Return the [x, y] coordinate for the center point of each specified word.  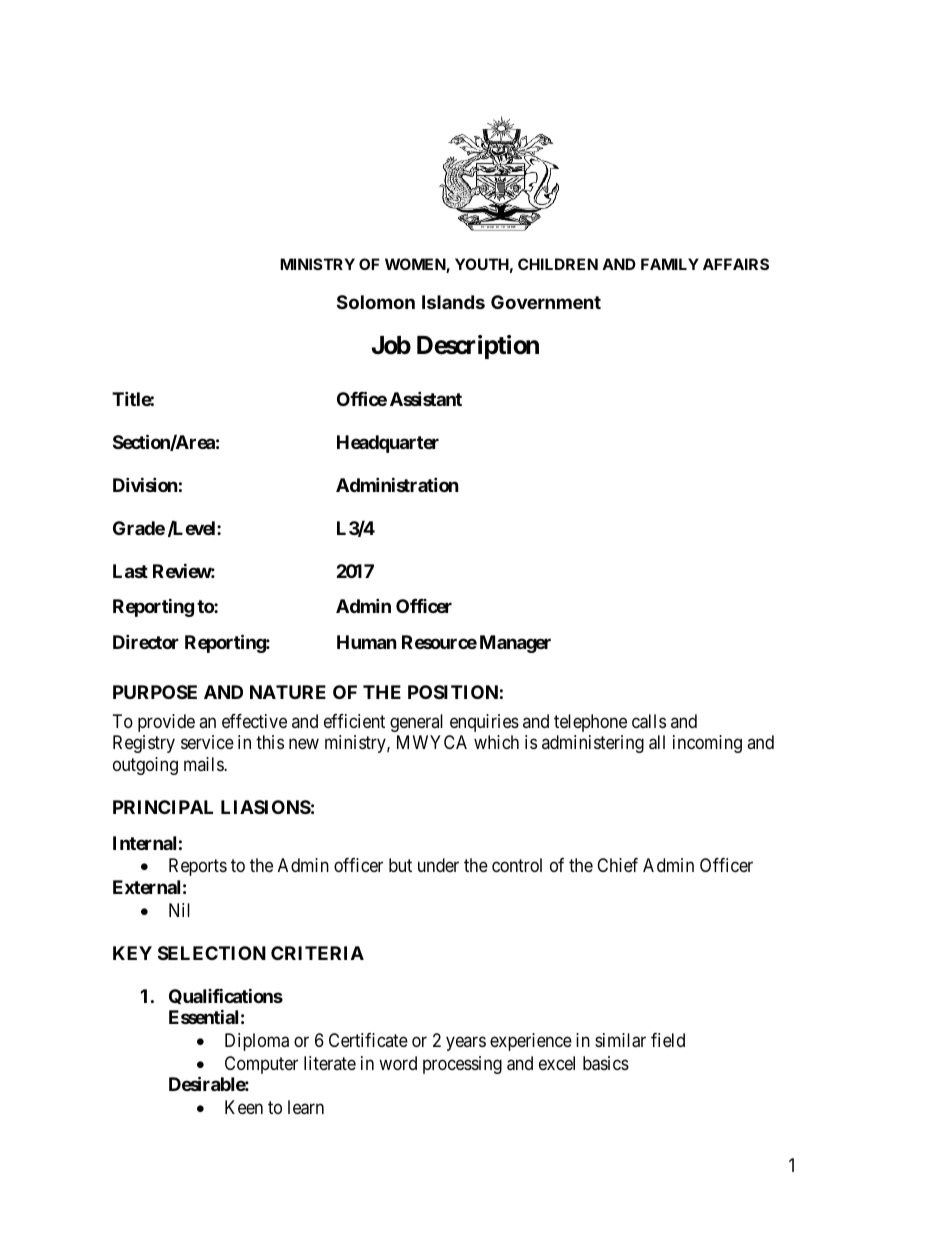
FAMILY [670, 264]
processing [462, 1065]
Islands [453, 302]
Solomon [376, 302]
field [668, 1040]
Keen [244, 1107]
